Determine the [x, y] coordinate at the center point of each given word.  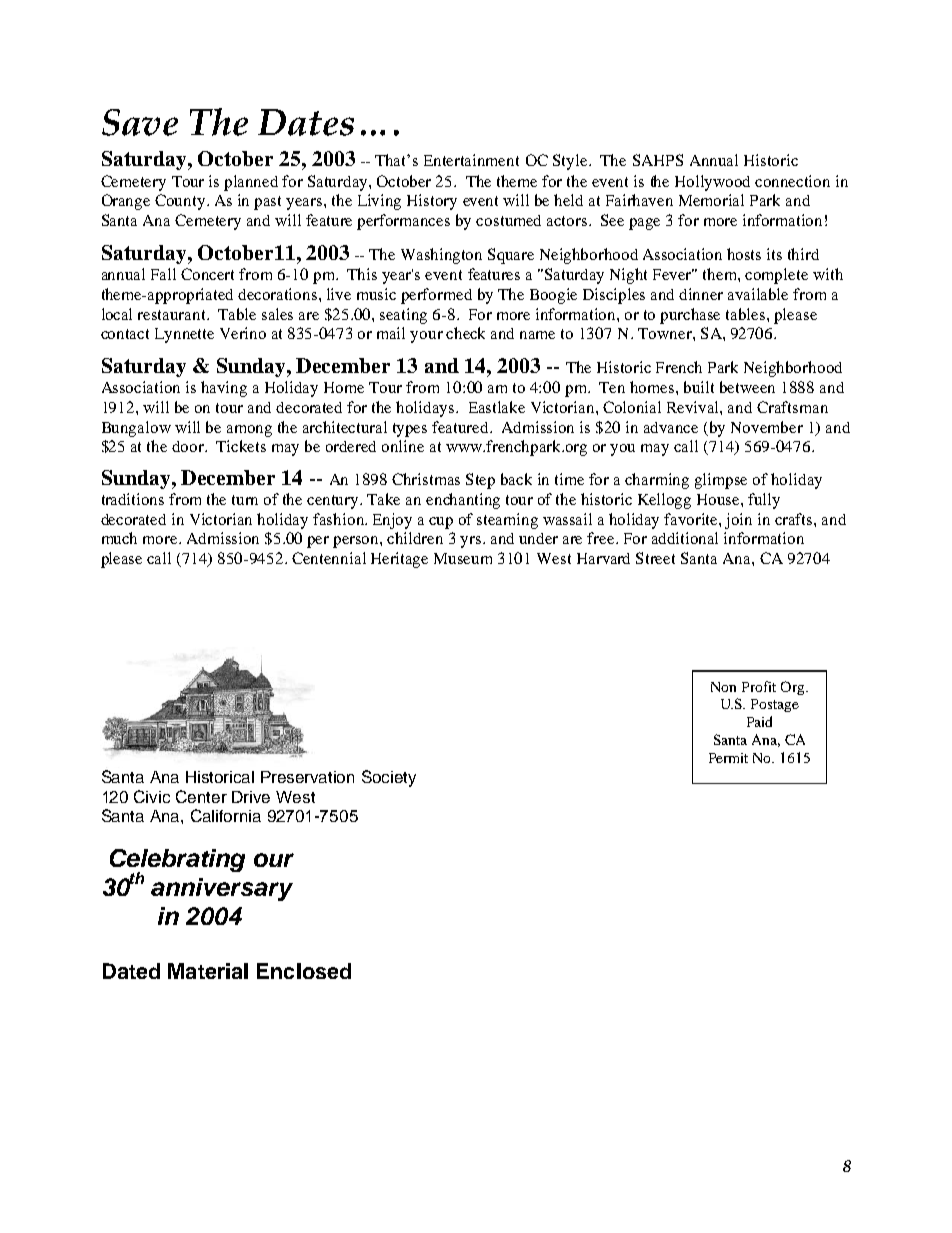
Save [140, 122]
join [738, 521]
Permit [728, 758]
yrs [472, 542]
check [465, 333]
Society [389, 778]
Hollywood [712, 183]
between [747, 387]
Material [208, 971]
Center [201, 796]
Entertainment [471, 160]
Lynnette [184, 335]
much [119, 538]
